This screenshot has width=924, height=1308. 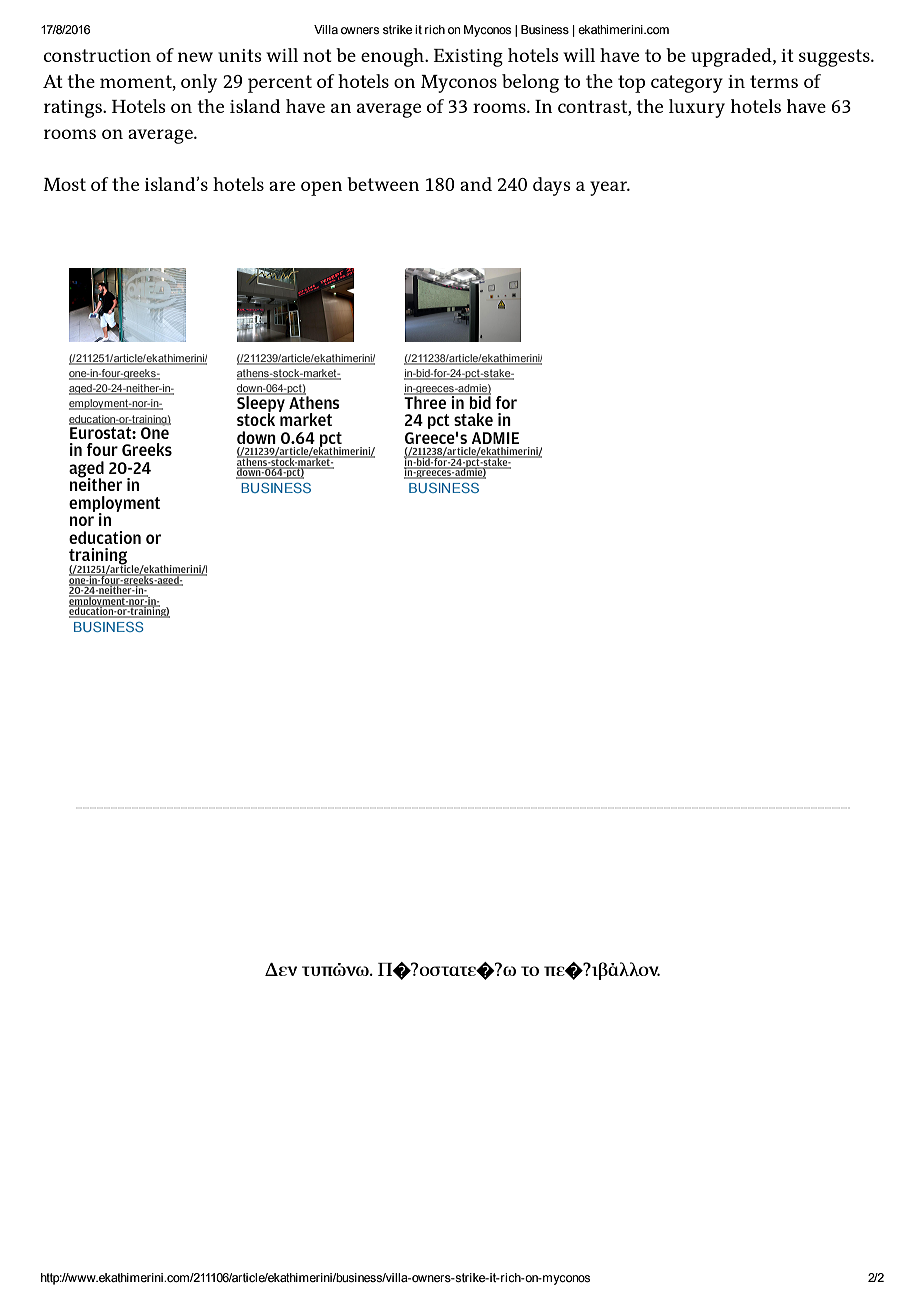 I want to click on new, so click(x=195, y=57).
